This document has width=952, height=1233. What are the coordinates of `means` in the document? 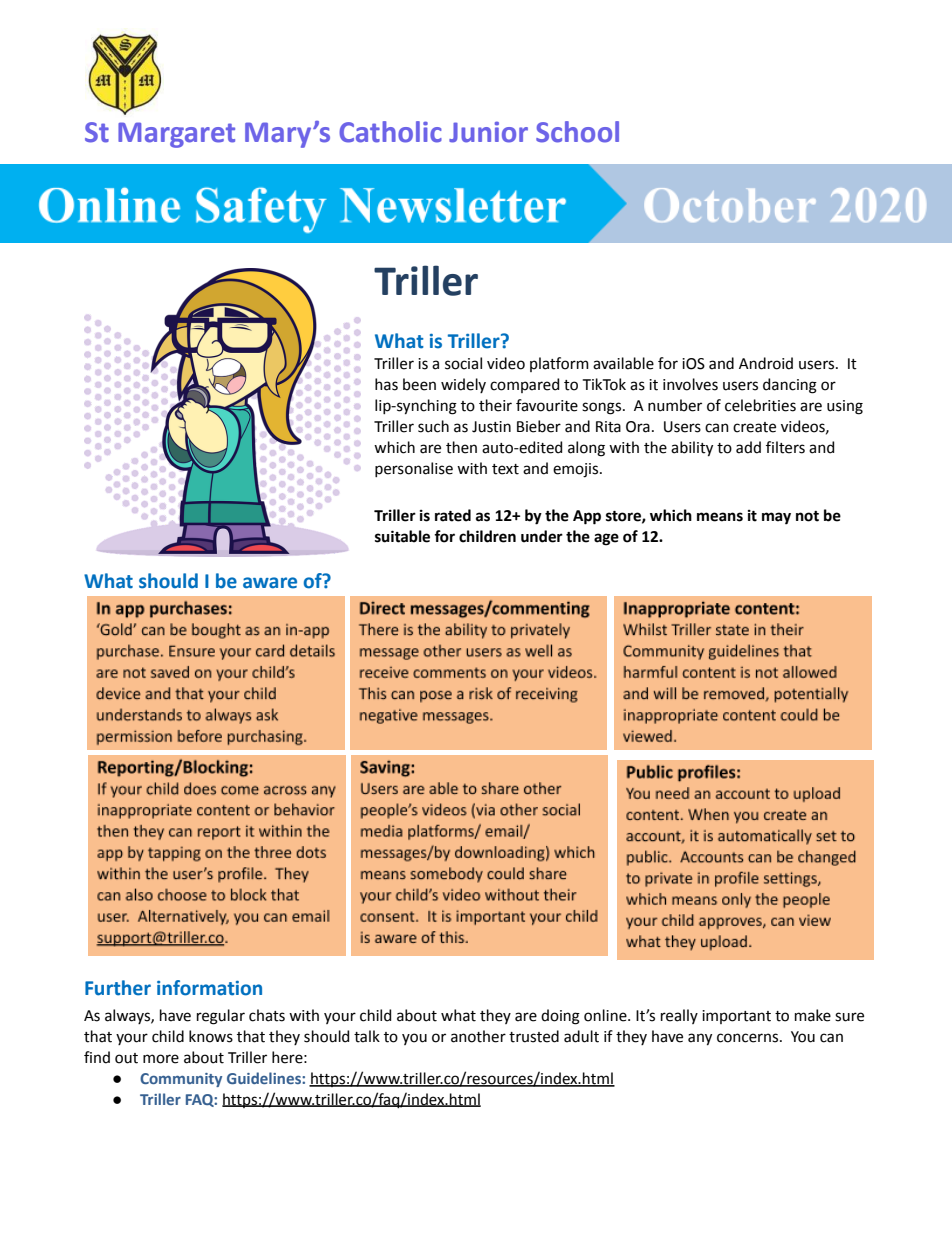 It's located at (720, 517).
